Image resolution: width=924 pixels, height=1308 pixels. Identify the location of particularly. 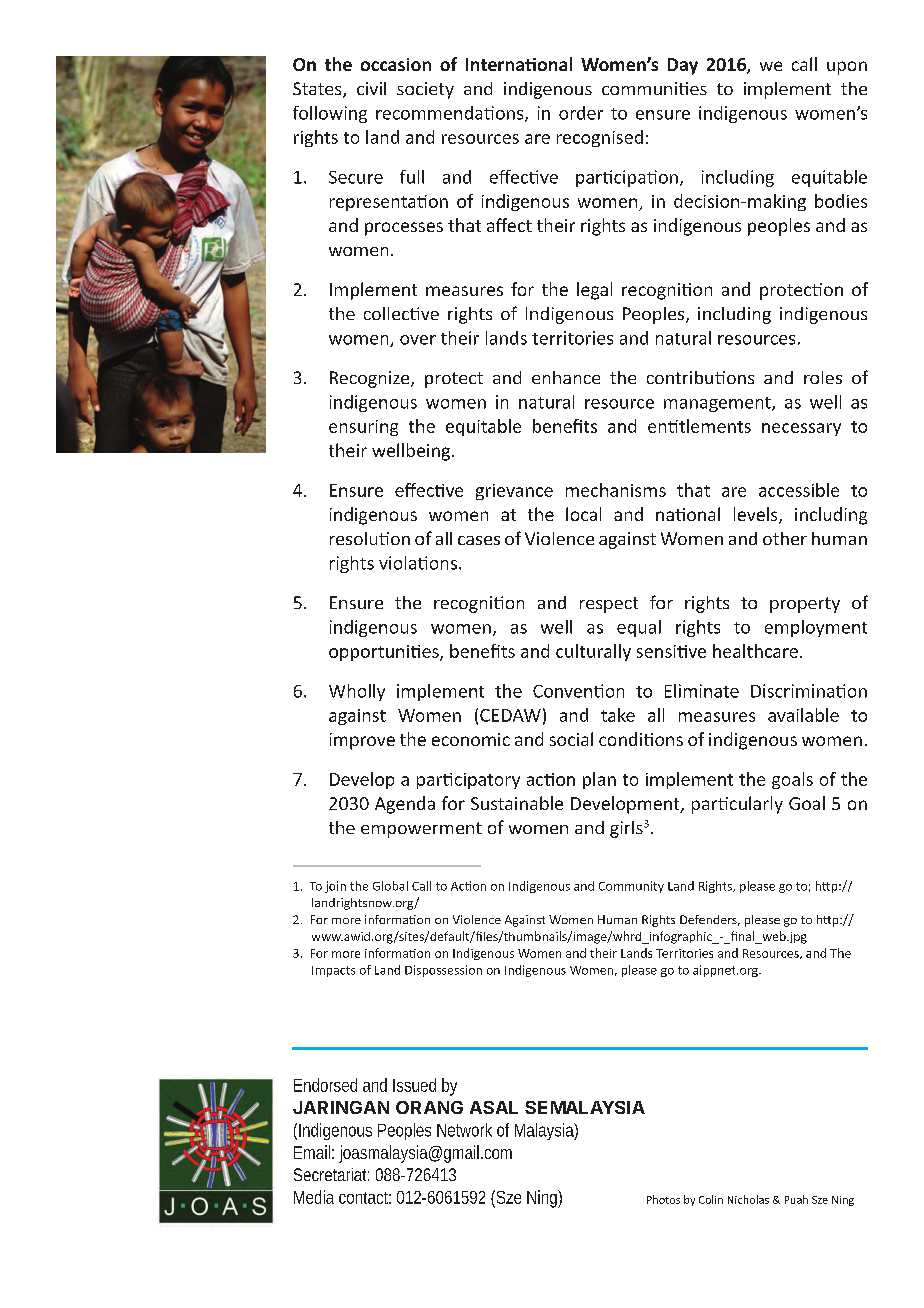
(737, 805).
